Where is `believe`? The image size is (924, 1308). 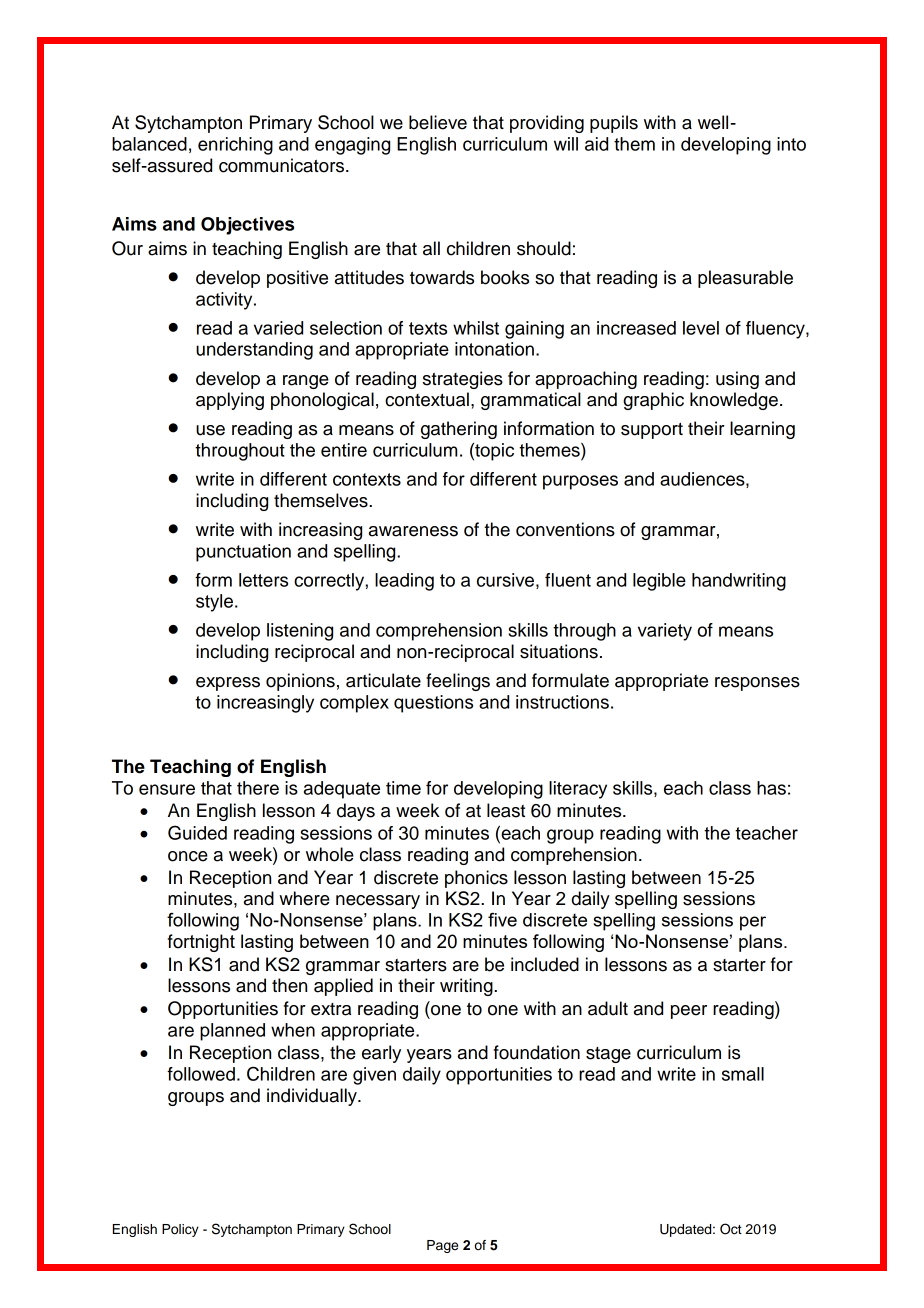 believe is located at coordinates (438, 122).
